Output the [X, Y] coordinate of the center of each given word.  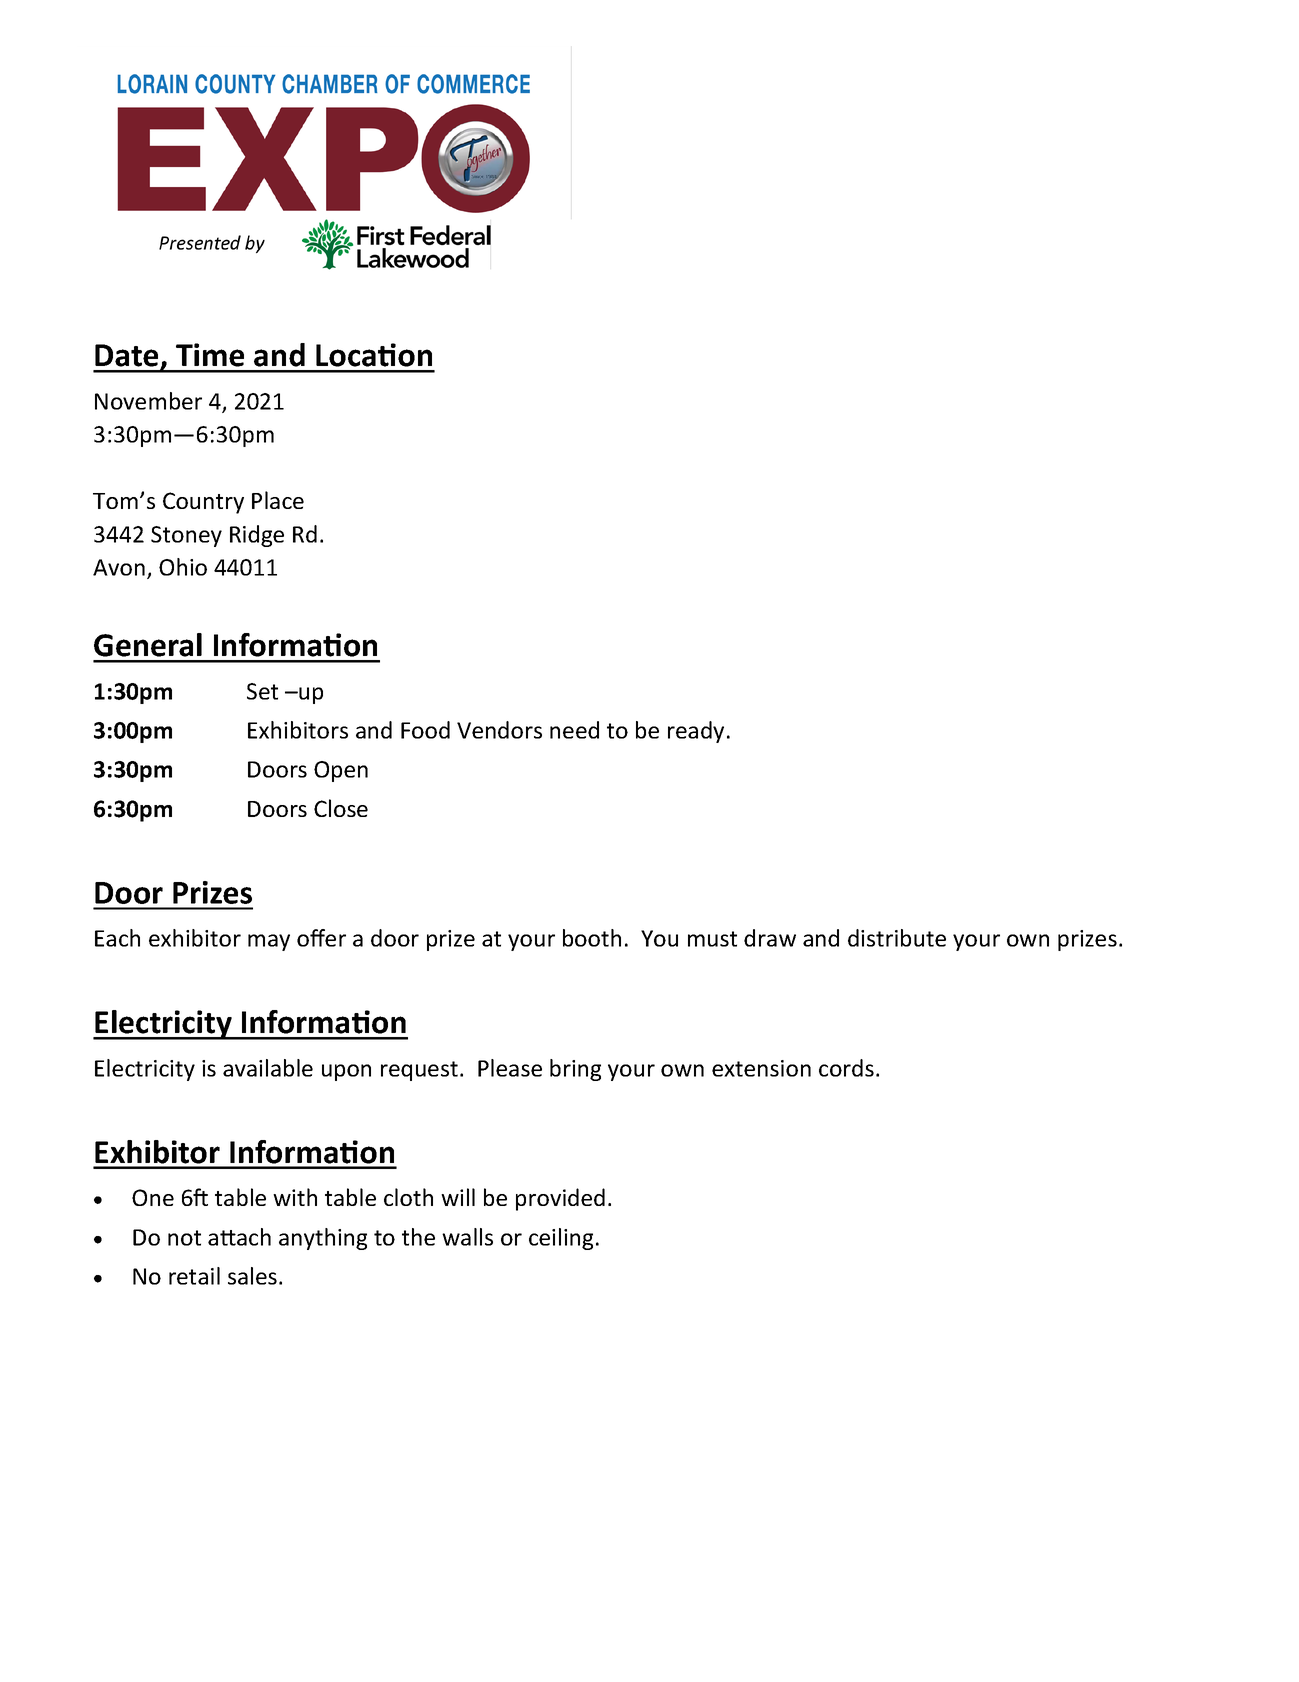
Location [374, 355]
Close [341, 808]
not [184, 1238]
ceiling [561, 1239]
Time [210, 355]
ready [696, 732]
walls [467, 1237]
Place [278, 500]
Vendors [499, 730]
